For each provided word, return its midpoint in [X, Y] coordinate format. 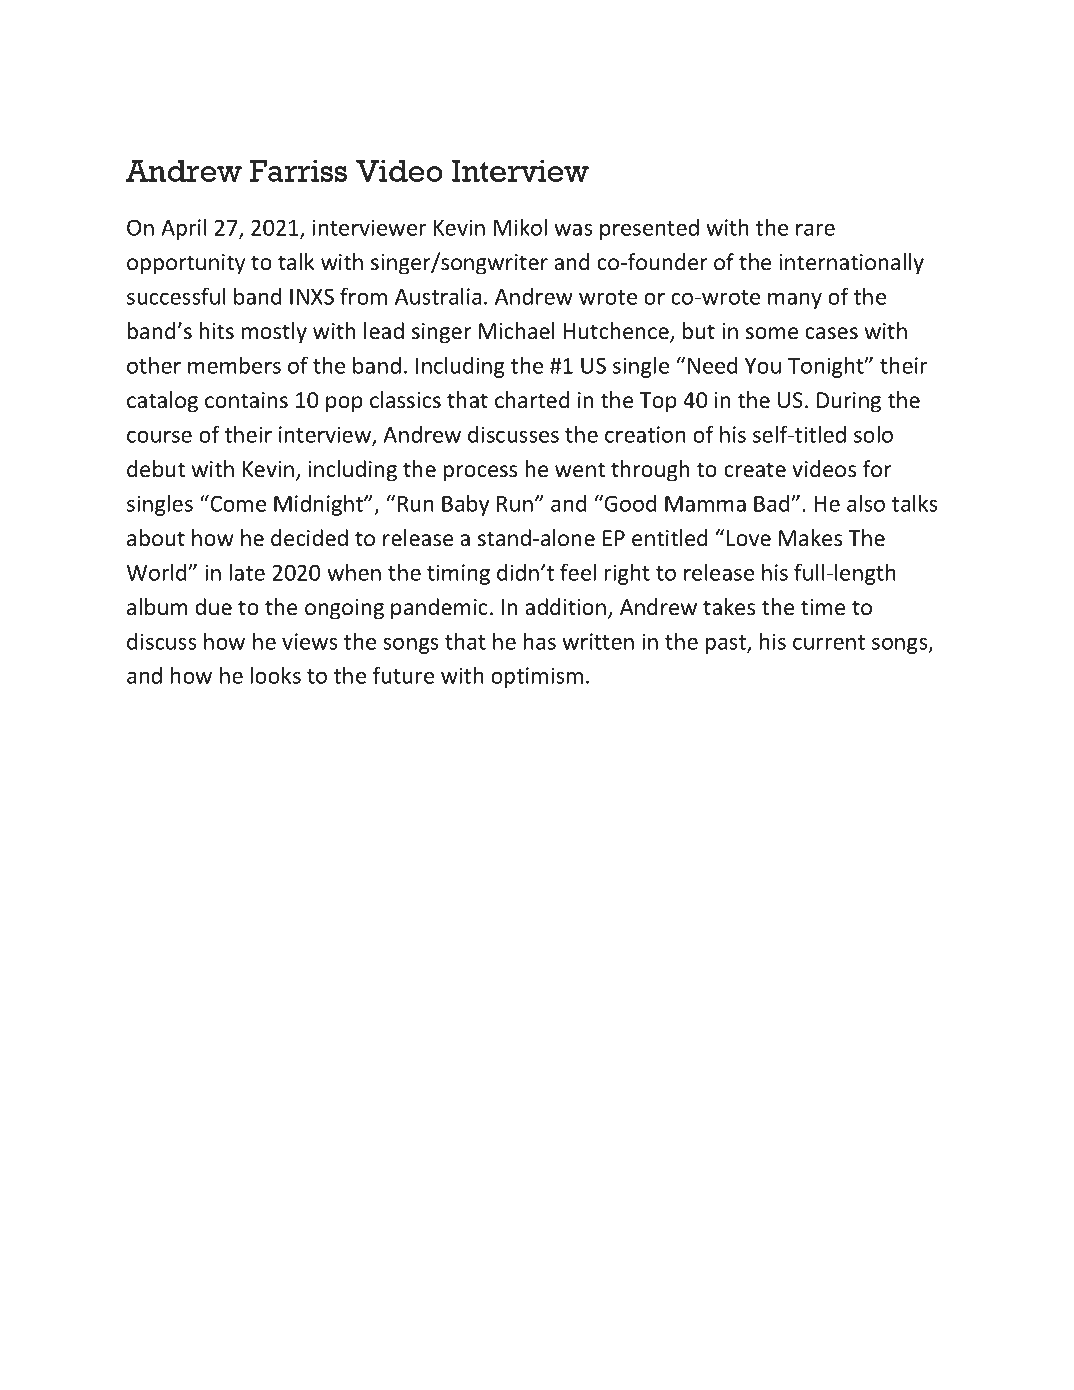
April [184, 229]
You [763, 366]
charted [532, 400]
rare [815, 230]
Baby [465, 505]
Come [237, 503]
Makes [810, 538]
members [234, 365]
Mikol [520, 227]
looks [276, 675]
